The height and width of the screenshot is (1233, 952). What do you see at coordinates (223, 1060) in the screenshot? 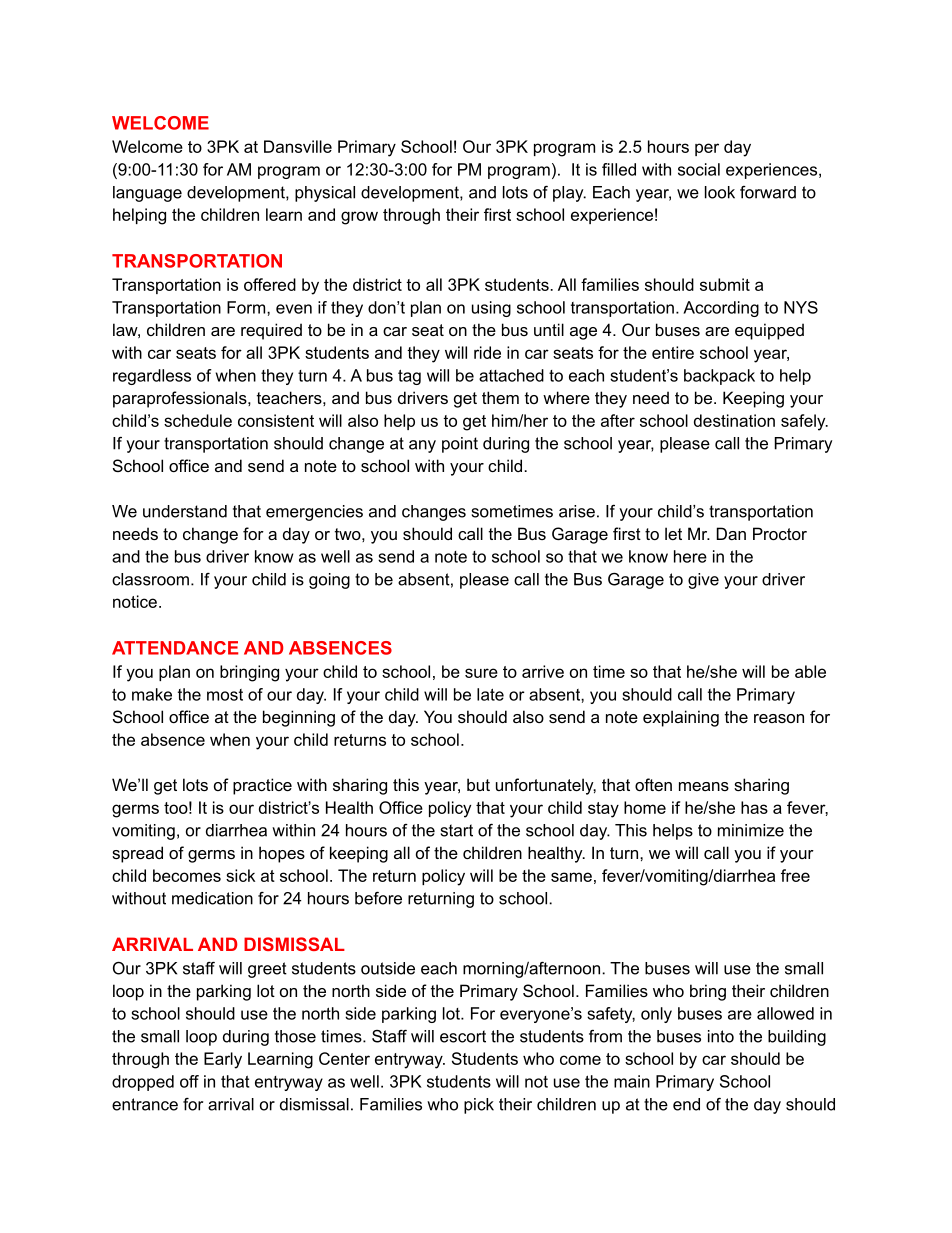
I see `Early` at bounding box center [223, 1060].
